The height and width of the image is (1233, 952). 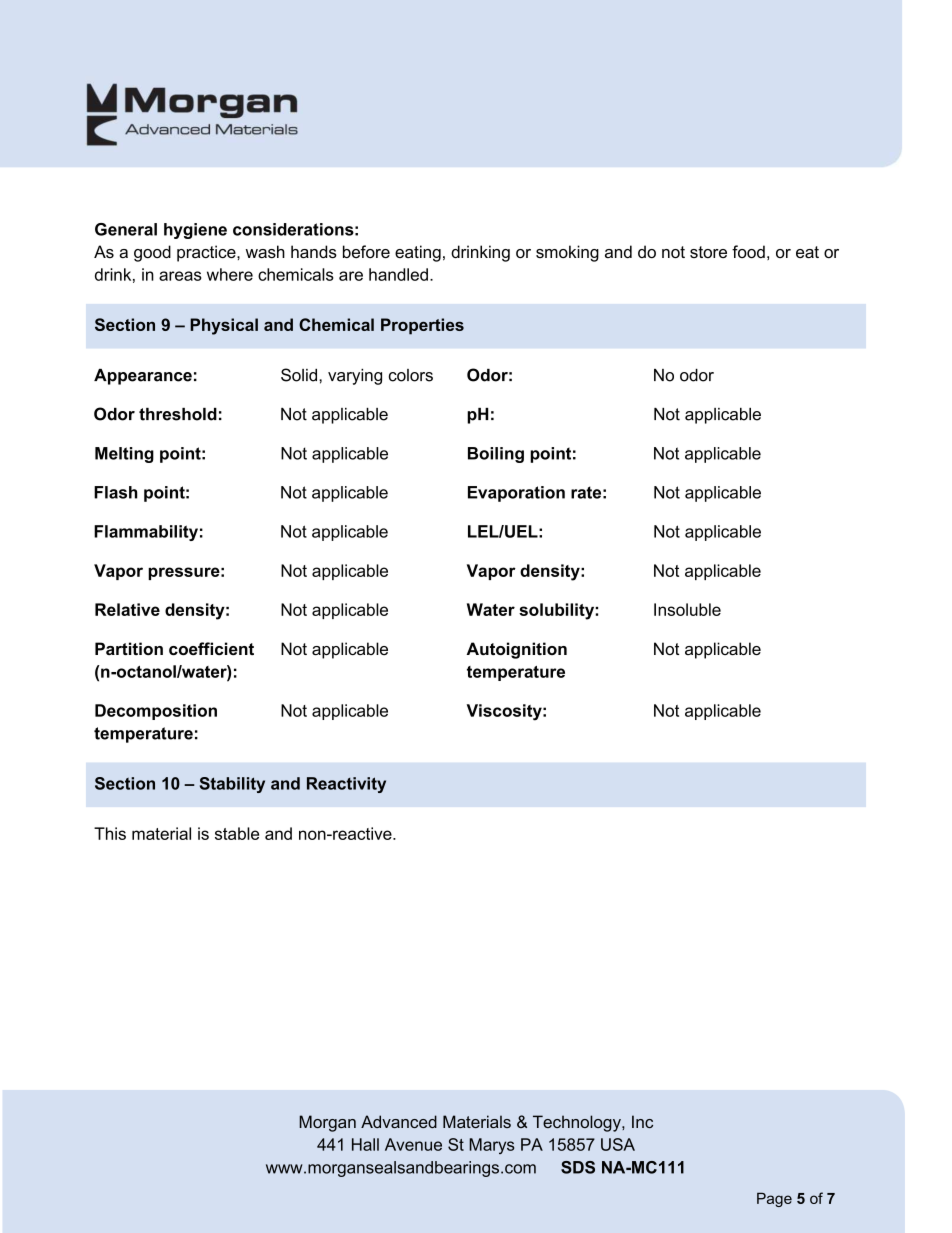 What do you see at coordinates (365, 1144) in the image?
I see `Hall` at bounding box center [365, 1144].
